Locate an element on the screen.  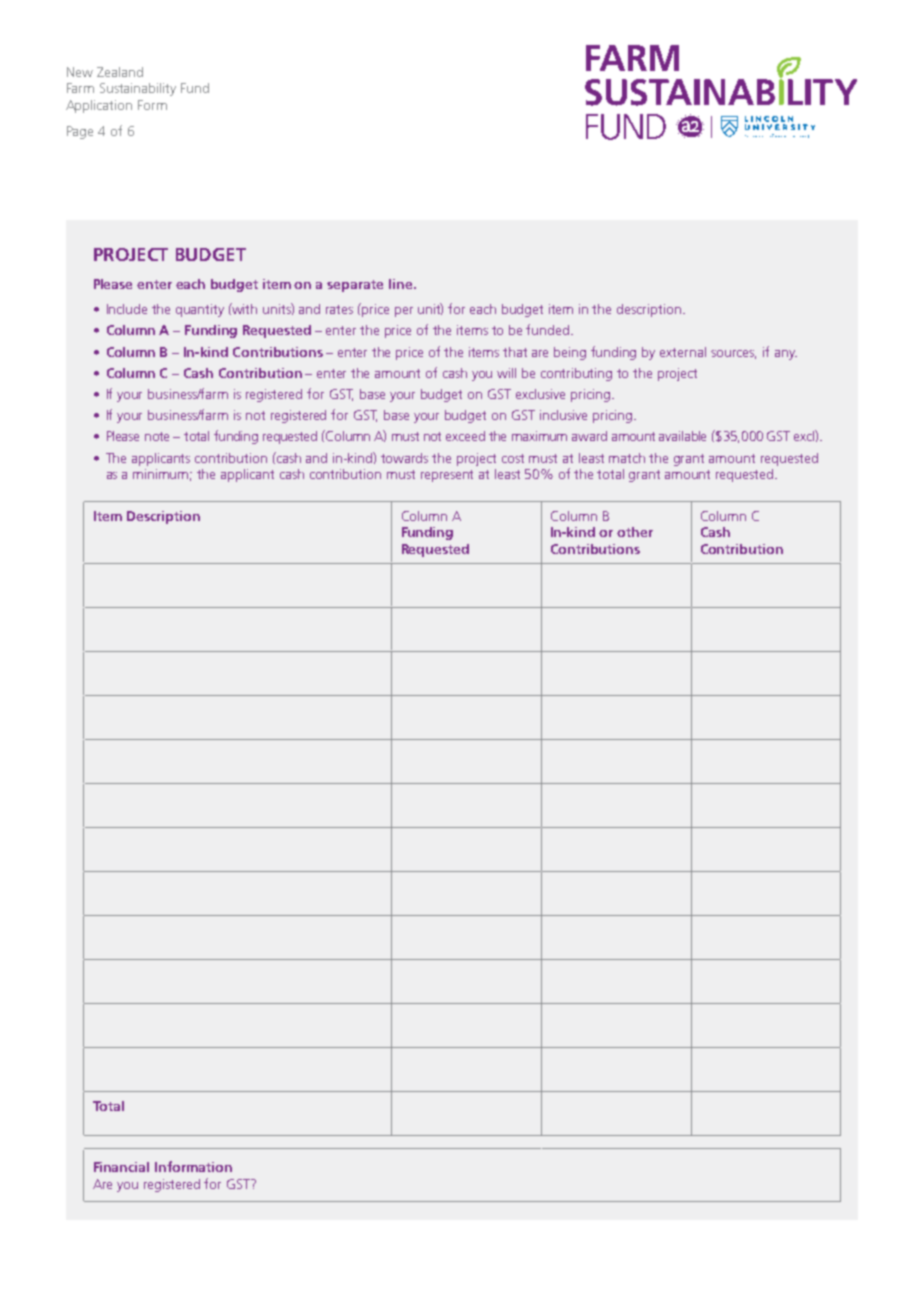
cost is located at coordinates (513, 458).
